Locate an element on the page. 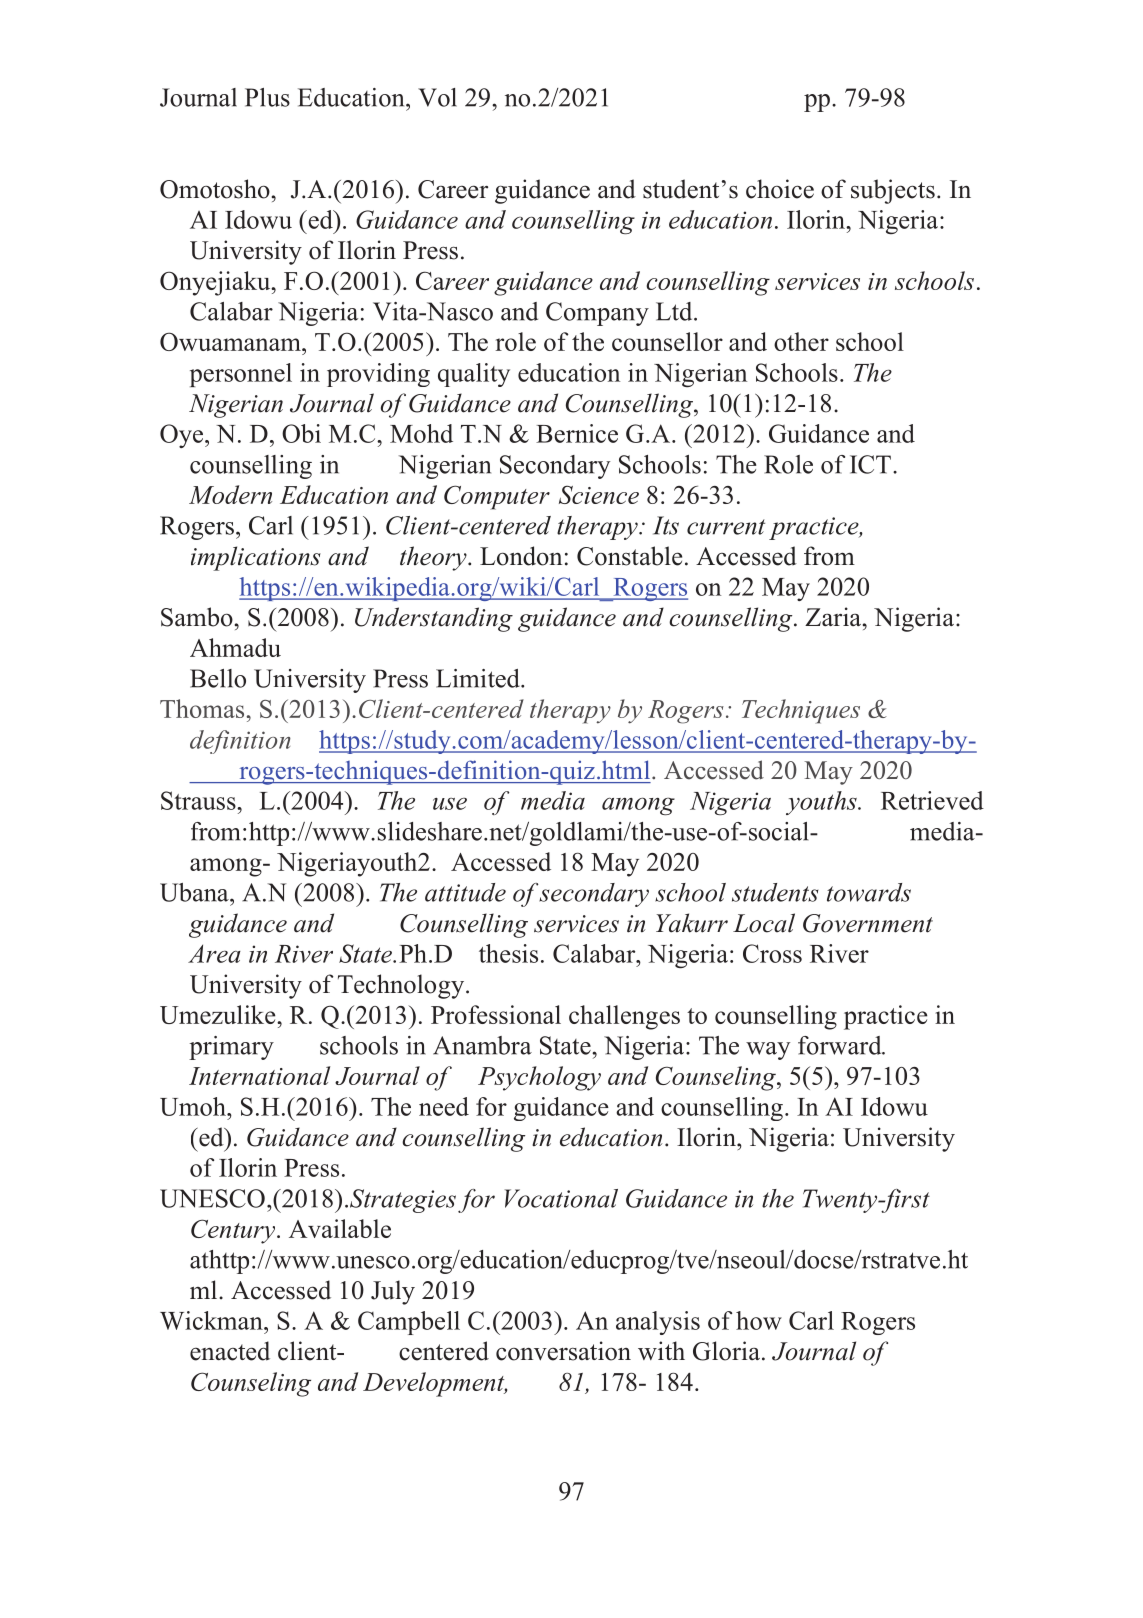 The image size is (1143, 1618). how is located at coordinates (759, 1320).
